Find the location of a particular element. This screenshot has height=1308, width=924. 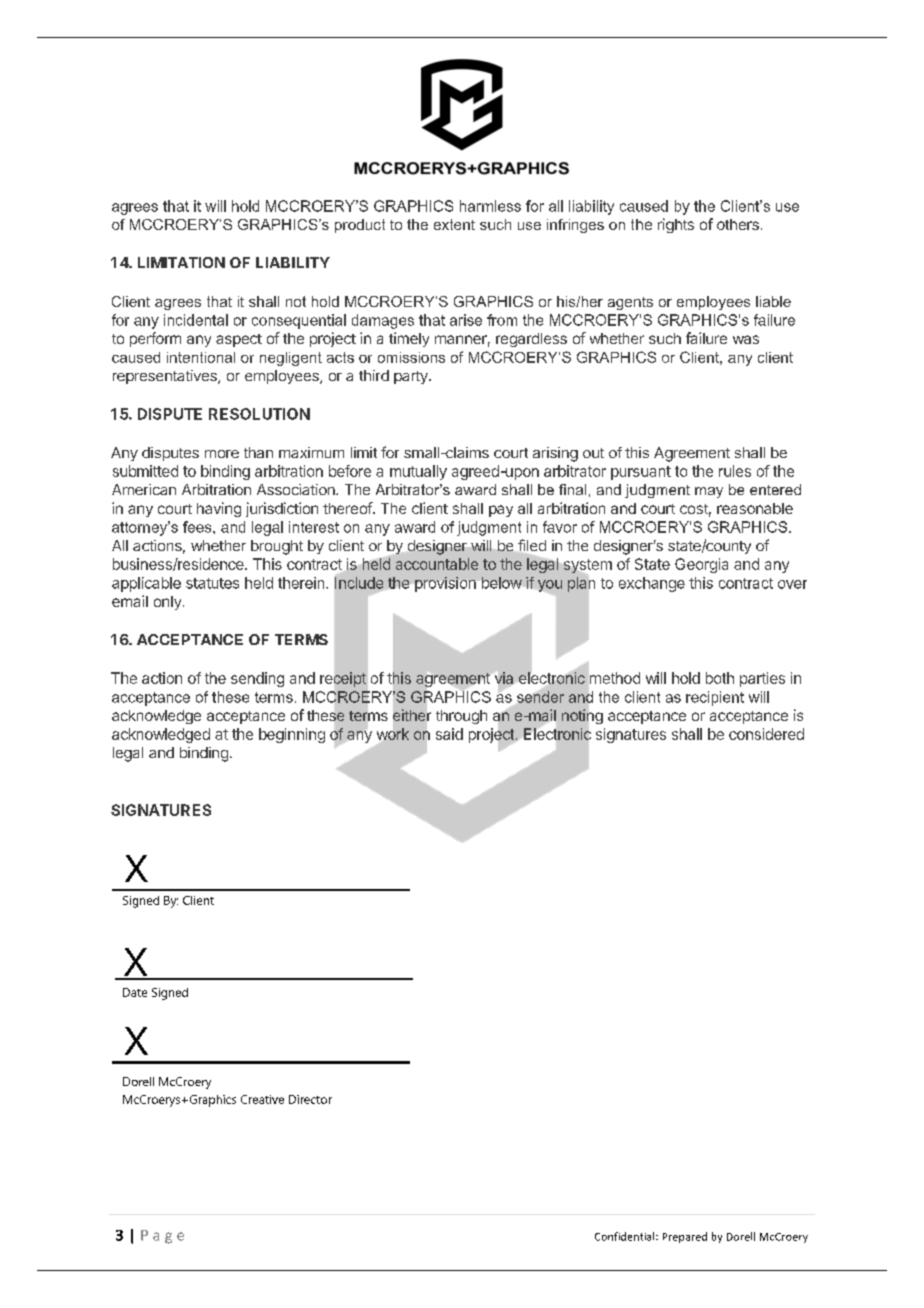

statutes is located at coordinates (212, 583).
